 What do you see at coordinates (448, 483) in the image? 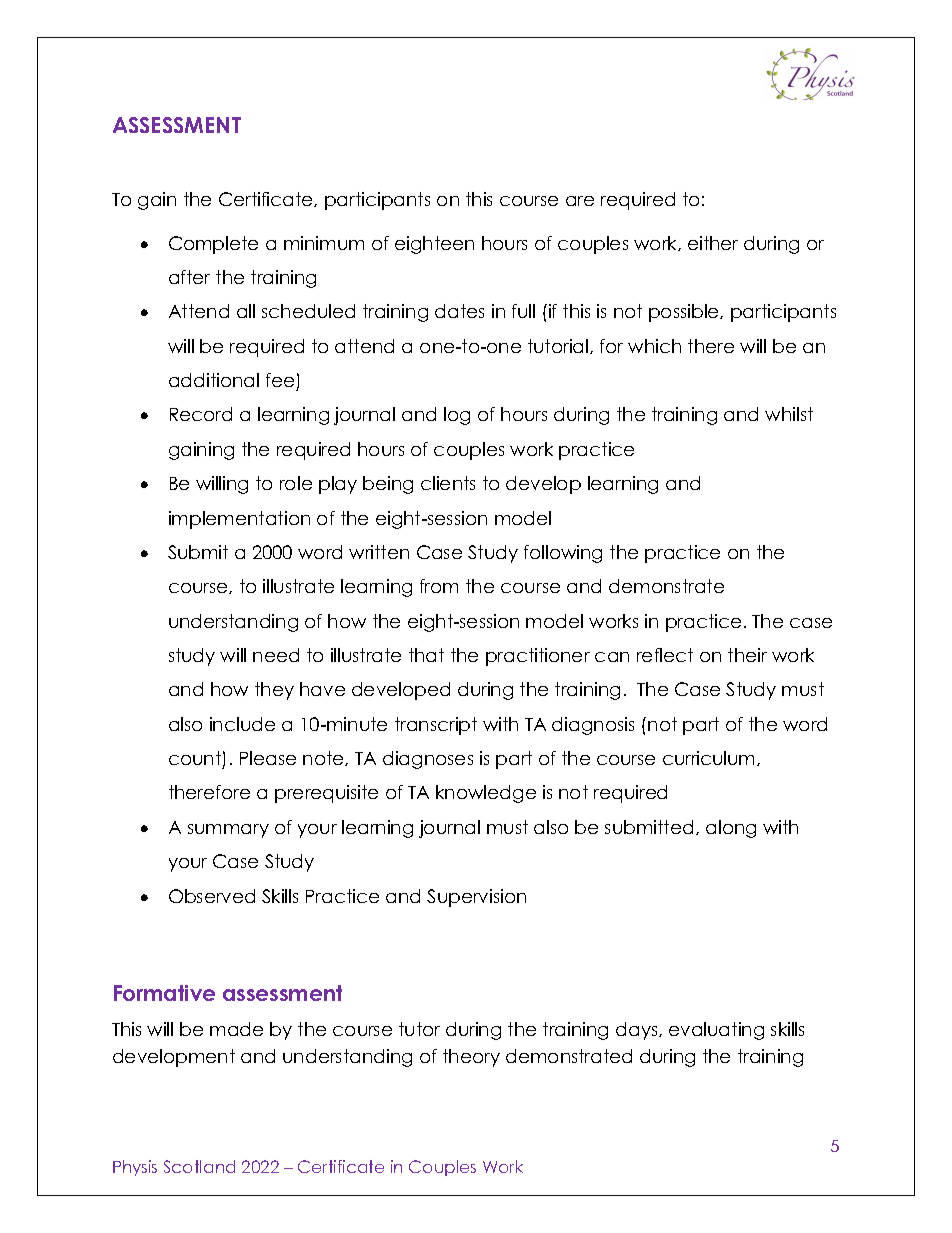
I see `clients` at bounding box center [448, 483].
